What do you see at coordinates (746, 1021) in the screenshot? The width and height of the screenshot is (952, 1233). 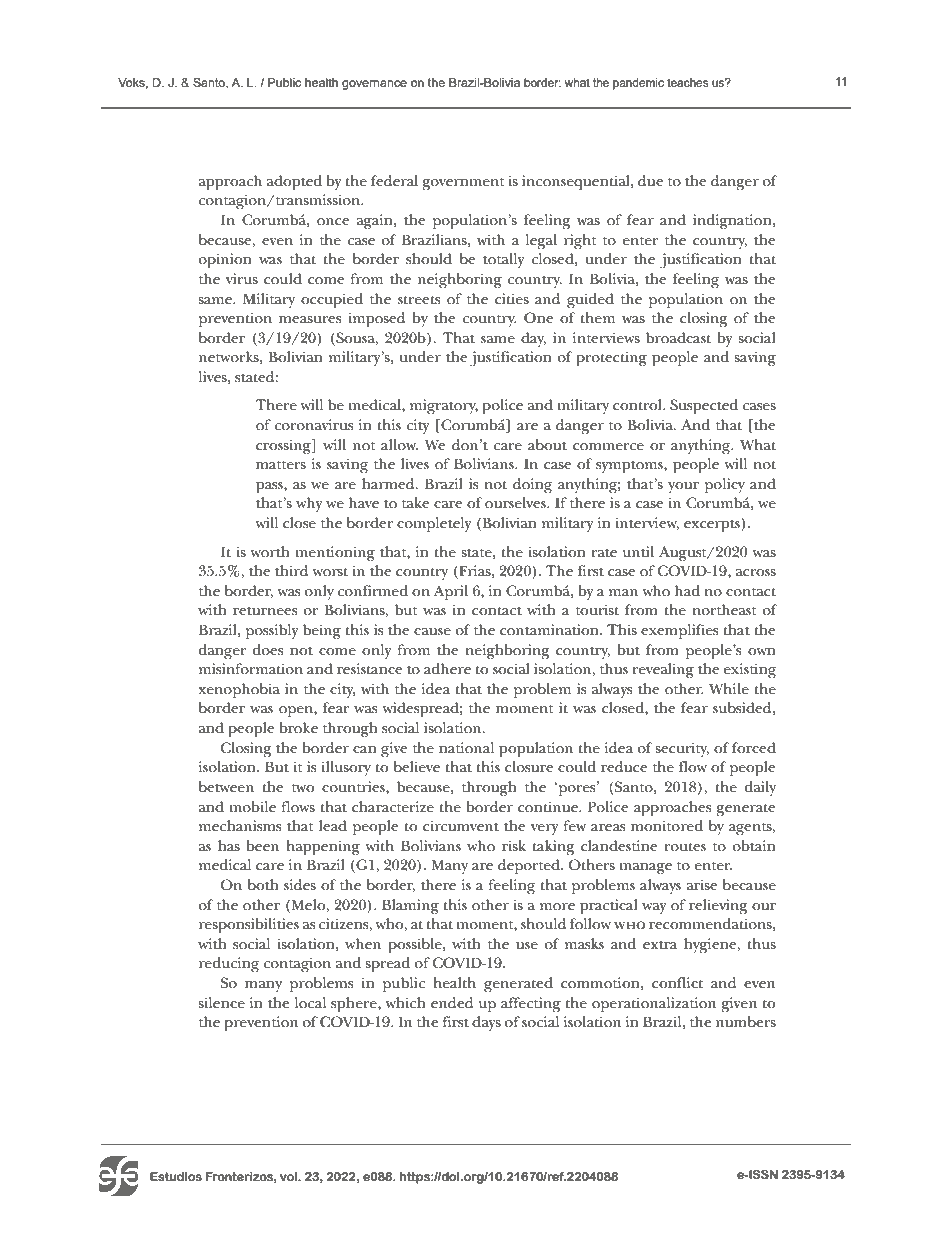 I see `numbers` at bounding box center [746, 1021].
